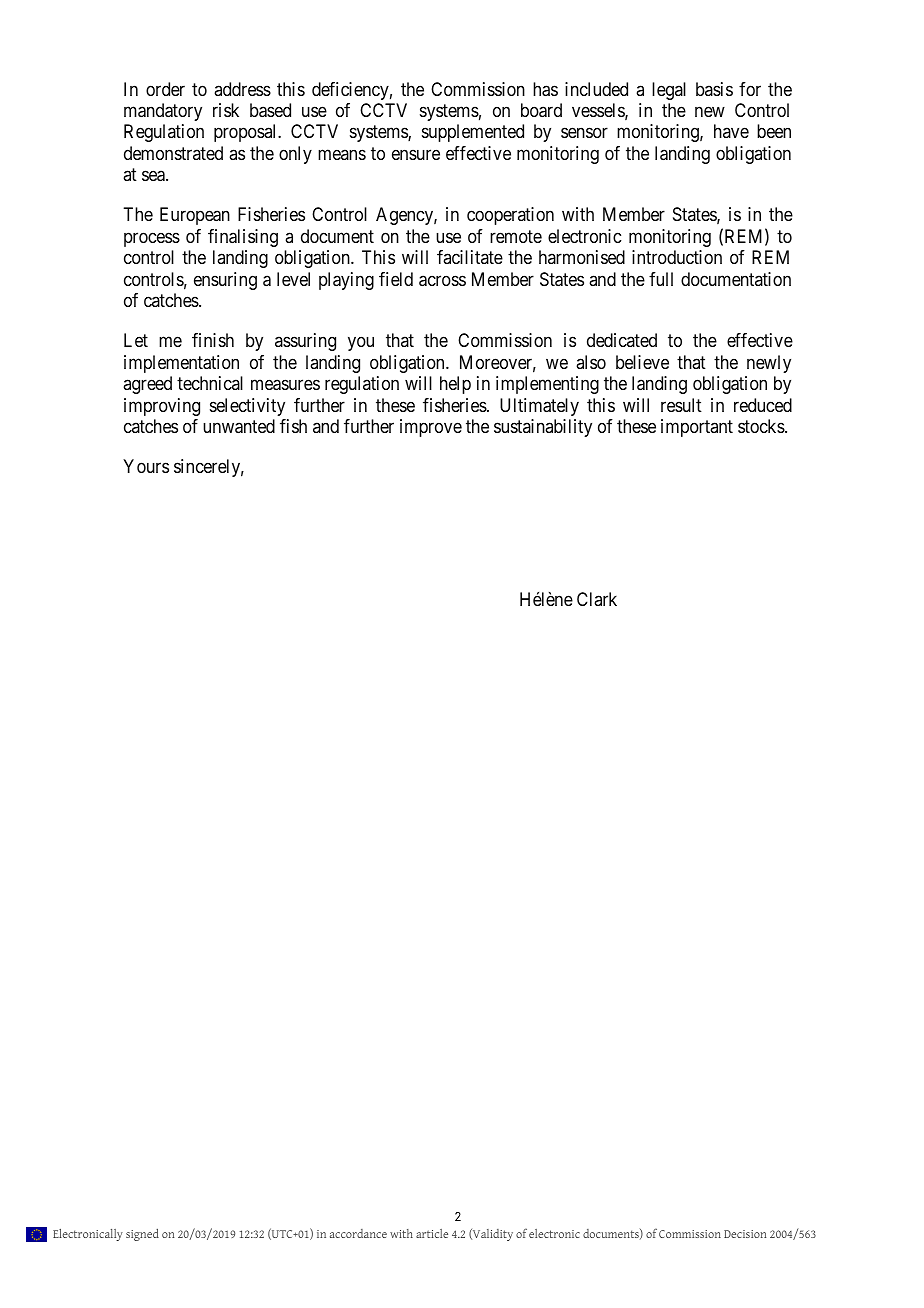  I want to click on important, so click(697, 428).
